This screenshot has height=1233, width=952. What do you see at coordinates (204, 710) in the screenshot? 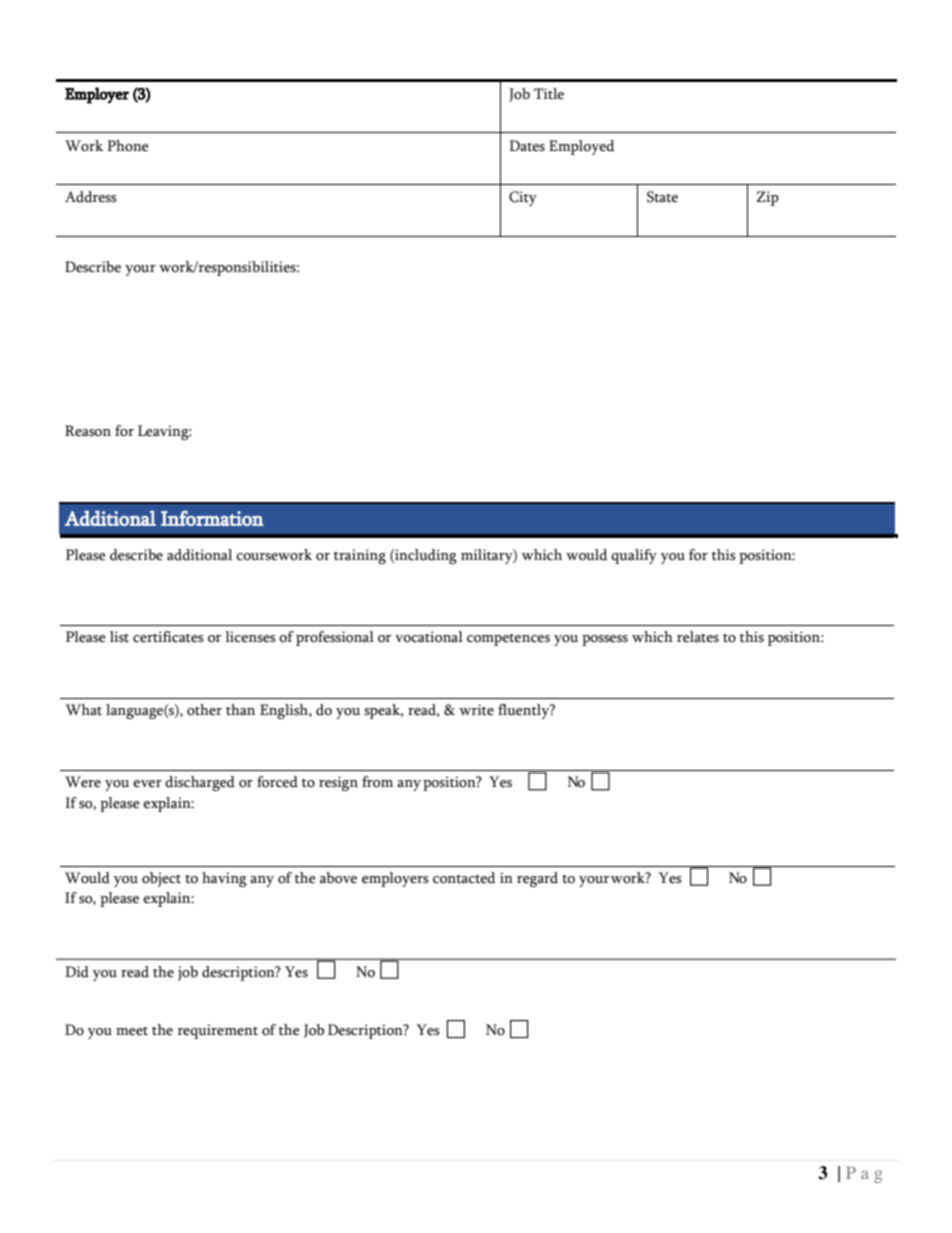
I see `other` at bounding box center [204, 710].
